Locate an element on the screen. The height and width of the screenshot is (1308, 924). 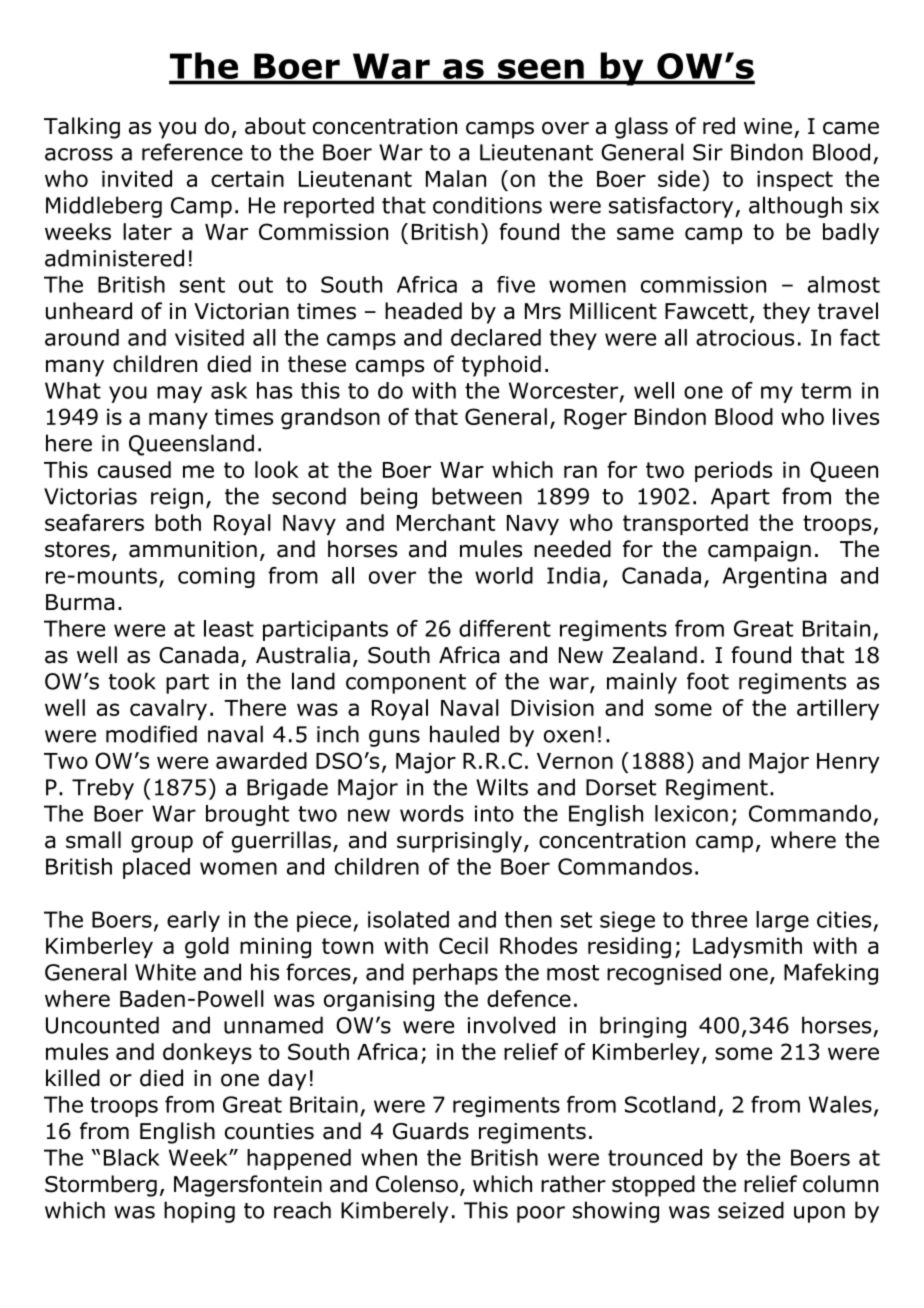
early is located at coordinates (193, 921).
